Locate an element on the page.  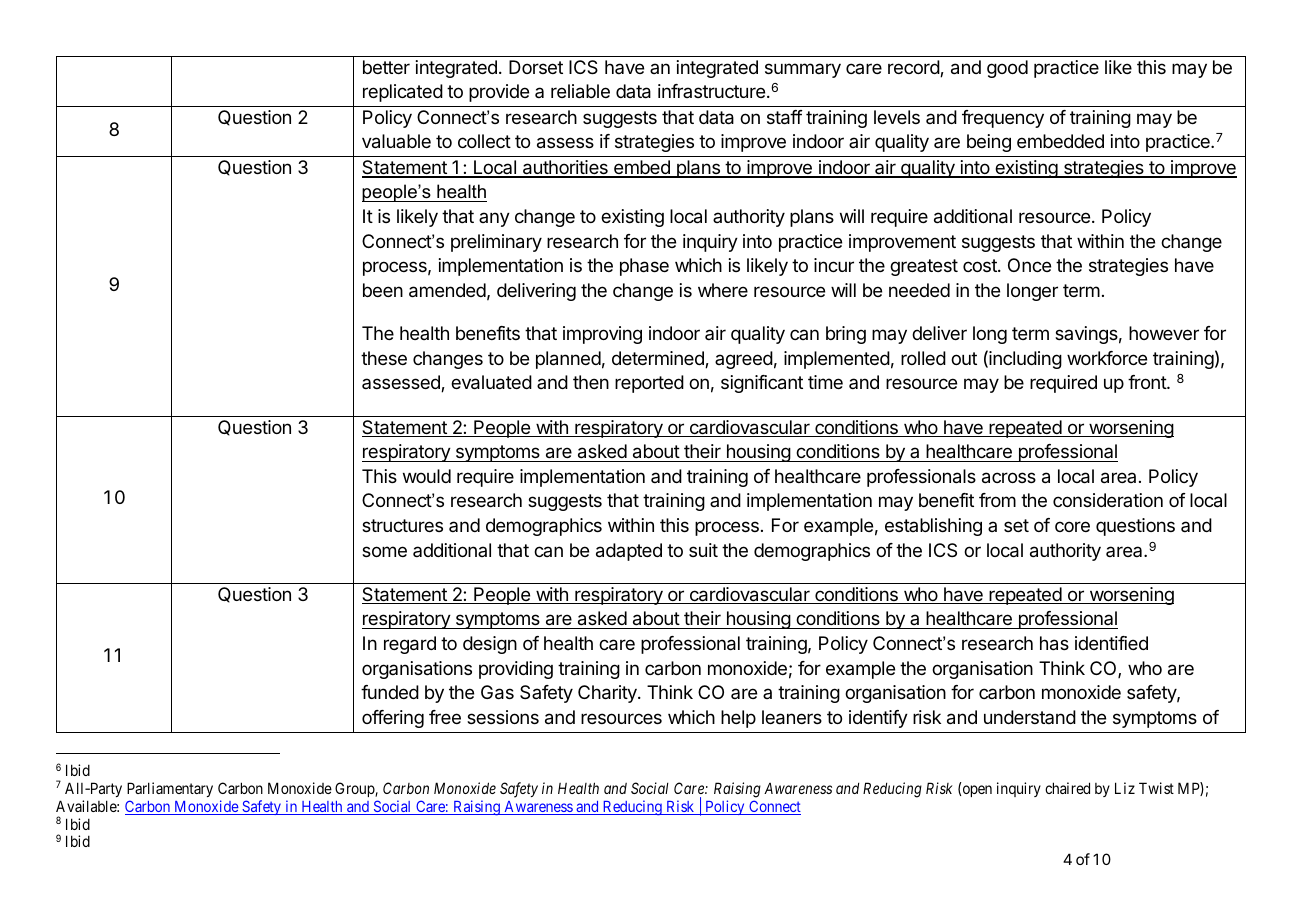
help is located at coordinates (738, 719).
